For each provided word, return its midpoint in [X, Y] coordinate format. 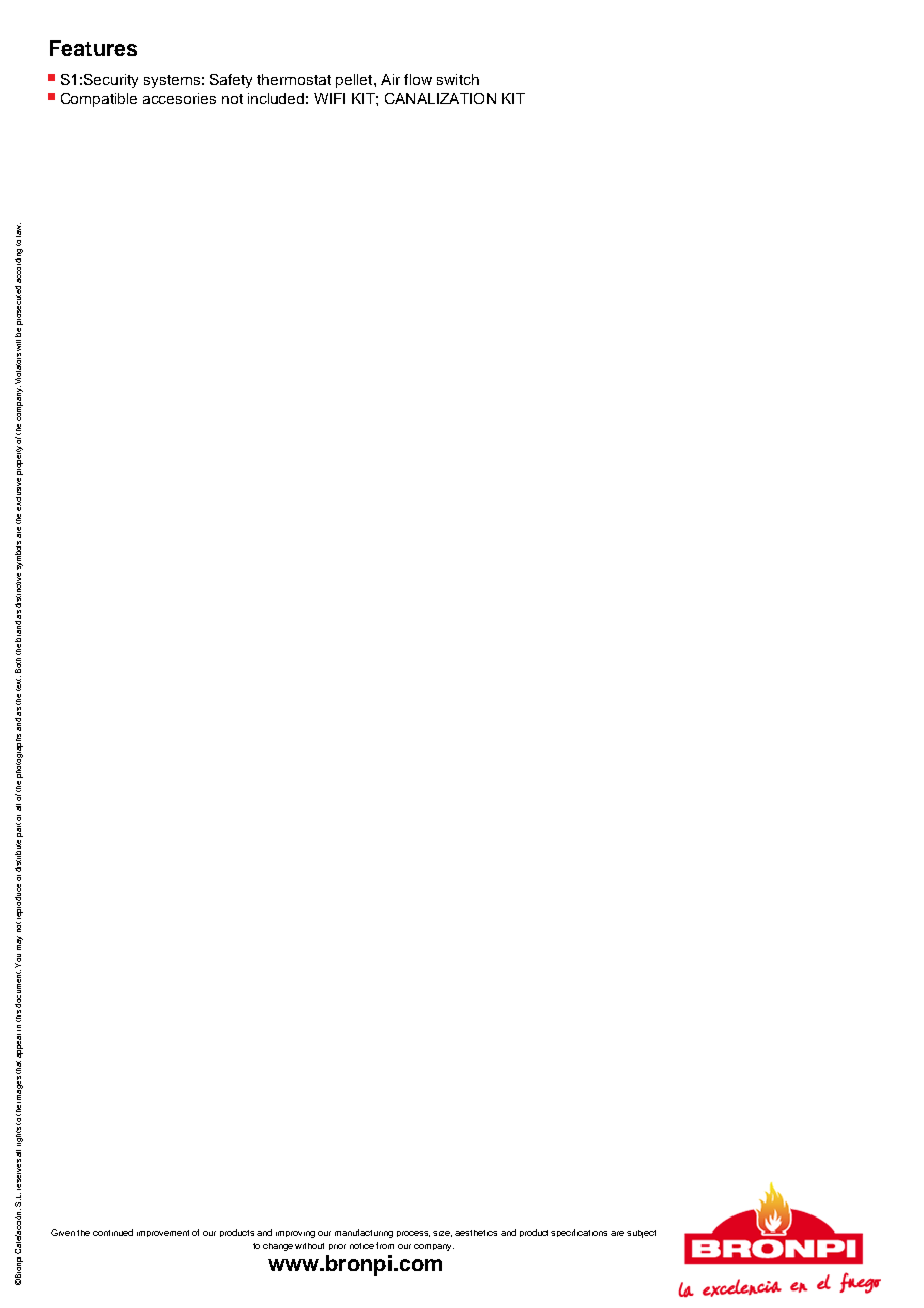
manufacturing [364, 1233]
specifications [579, 1233]
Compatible [99, 100]
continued [113, 1232]
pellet [355, 81]
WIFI [329, 98]
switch [458, 79]
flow [418, 79]
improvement [163, 1233]
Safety [231, 81]
